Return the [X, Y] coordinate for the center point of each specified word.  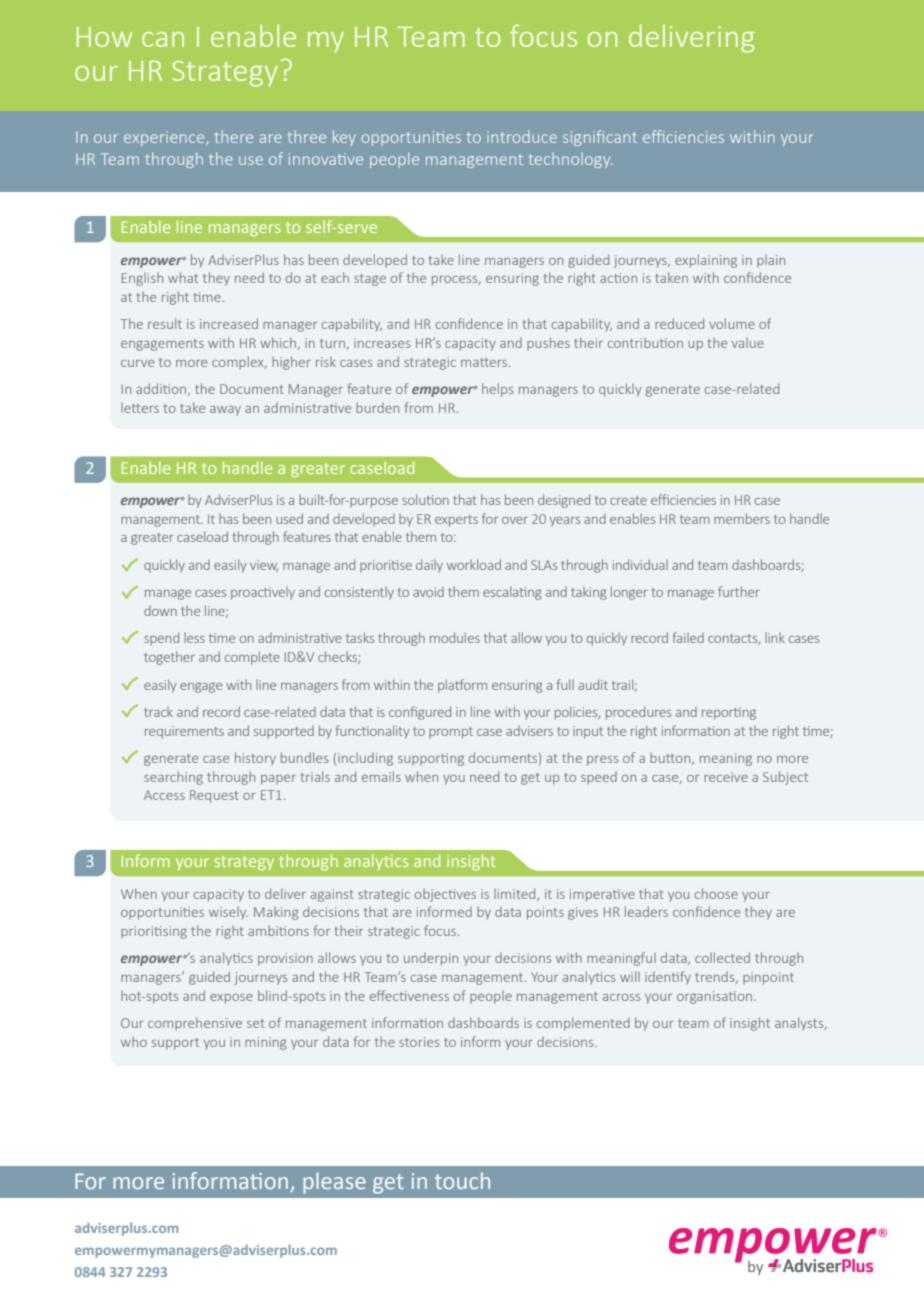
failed [688, 637]
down [160, 611]
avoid [428, 592]
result [165, 323]
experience [165, 138]
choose [716, 893]
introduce [522, 136]
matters [485, 362]
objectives [445, 895]
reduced [679, 323]
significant [600, 138]
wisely [228, 913]
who [134, 1042]
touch [462, 1180]
